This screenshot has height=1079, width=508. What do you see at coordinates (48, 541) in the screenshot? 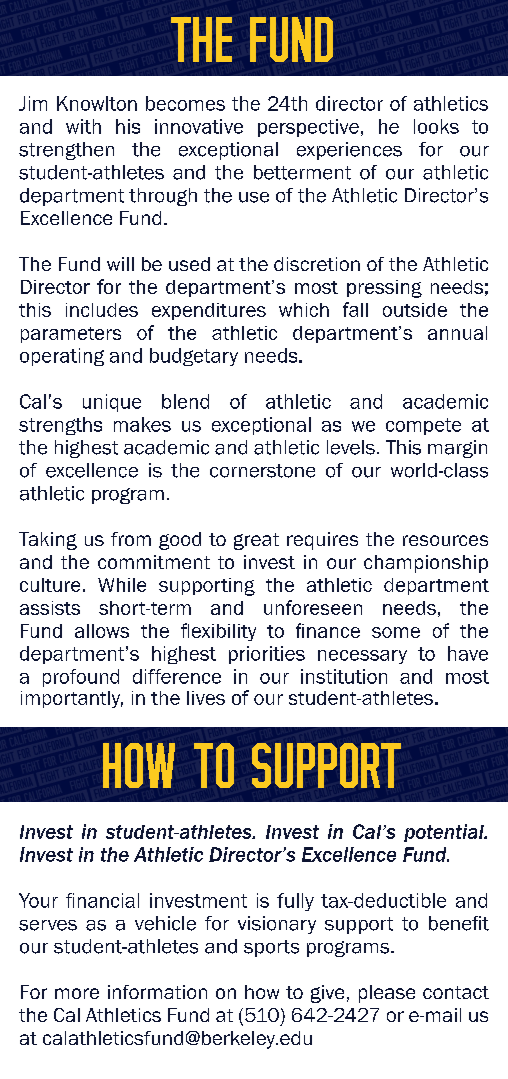
I see `Taking` at bounding box center [48, 541].
